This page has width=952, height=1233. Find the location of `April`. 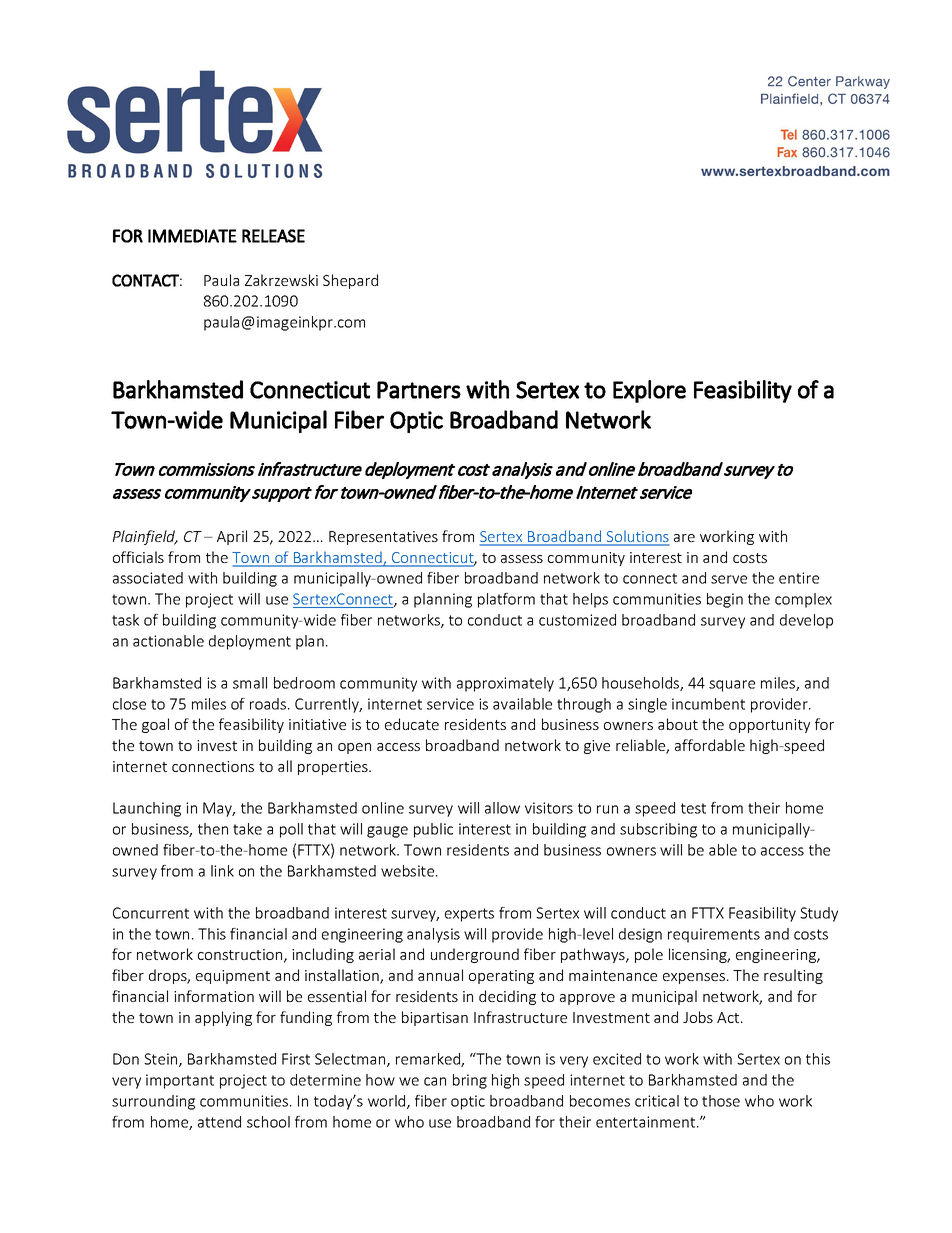

April is located at coordinates (232, 537).
